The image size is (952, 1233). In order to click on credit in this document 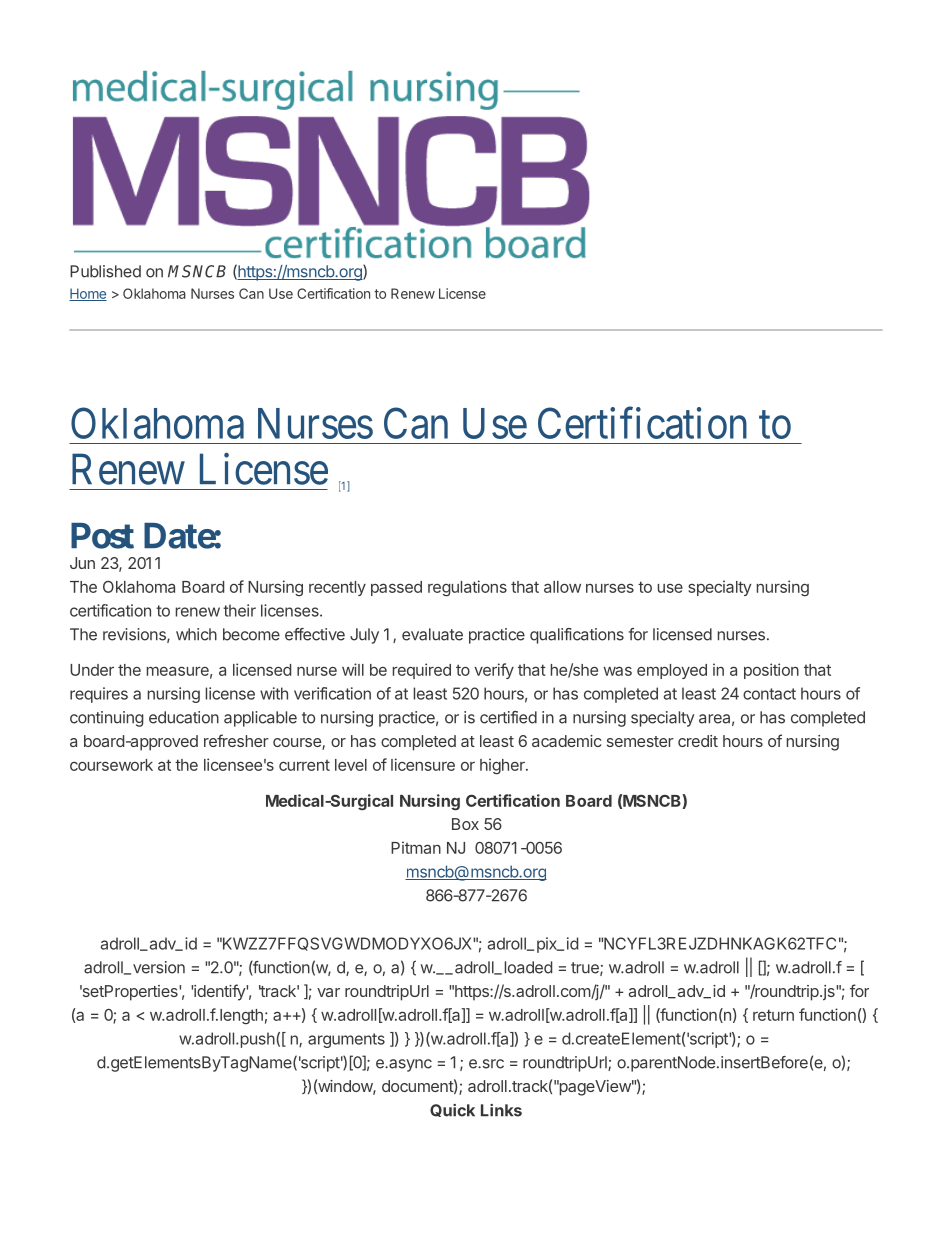, I will do `click(698, 741)`.
